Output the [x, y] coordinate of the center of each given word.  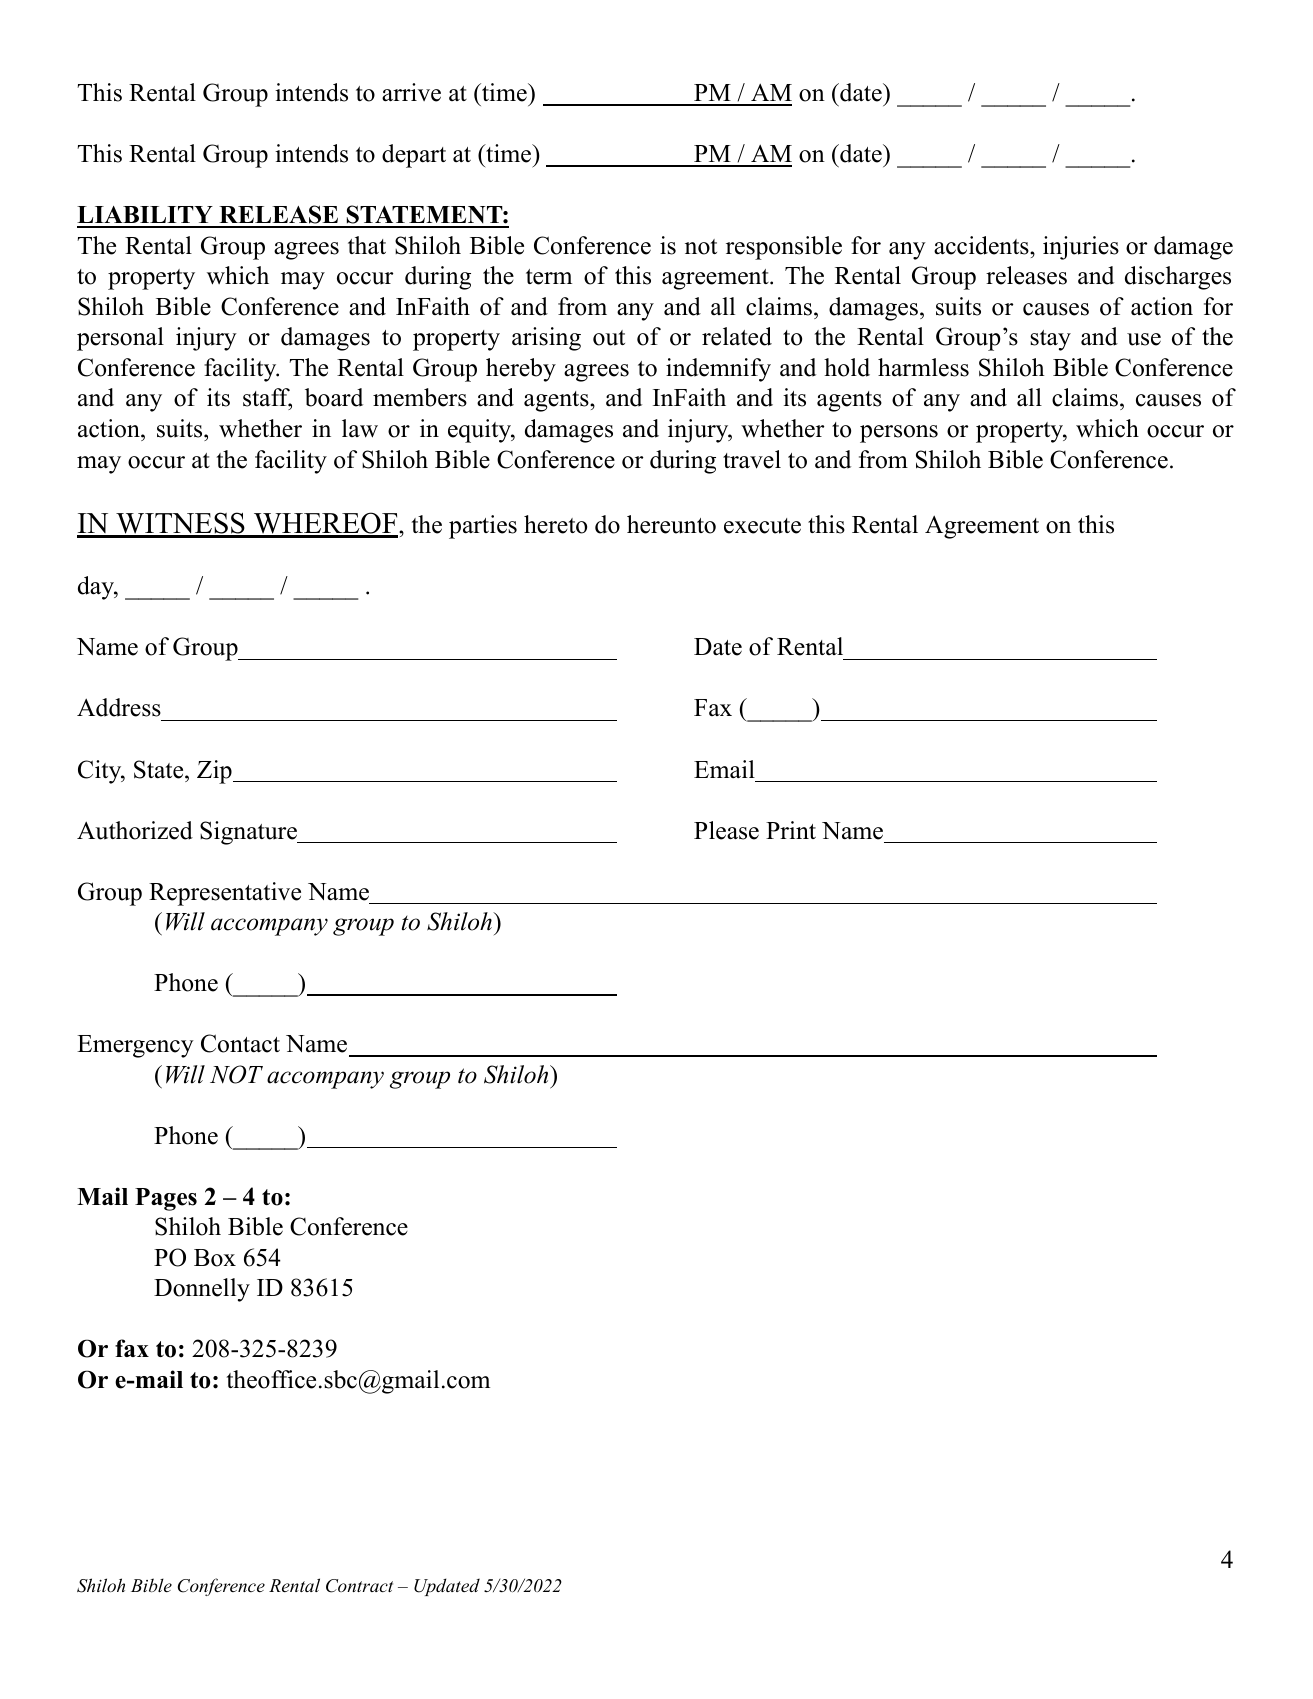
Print [791, 830]
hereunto [671, 524]
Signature [249, 833]
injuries [1081, 248]
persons [899, 434]
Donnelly [202, 1290]
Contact [240, 1043]
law [360, 428]
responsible [784, 248]
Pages [166, 1199]
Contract [359, 1586]
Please [726, 830]
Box [215, 1258]
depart [414, 156]
